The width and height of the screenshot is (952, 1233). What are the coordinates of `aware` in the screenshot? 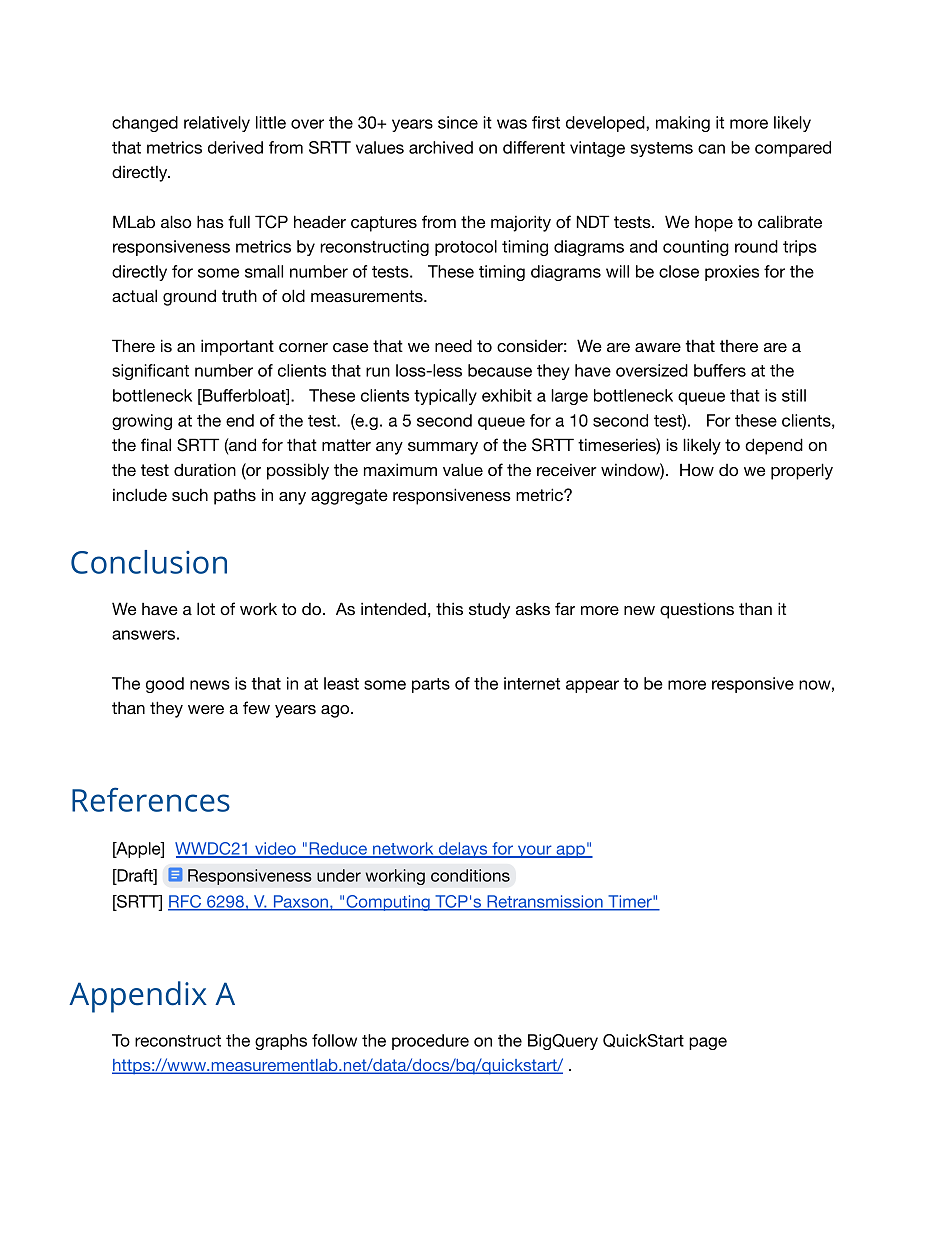 It's located at (658, 348).
